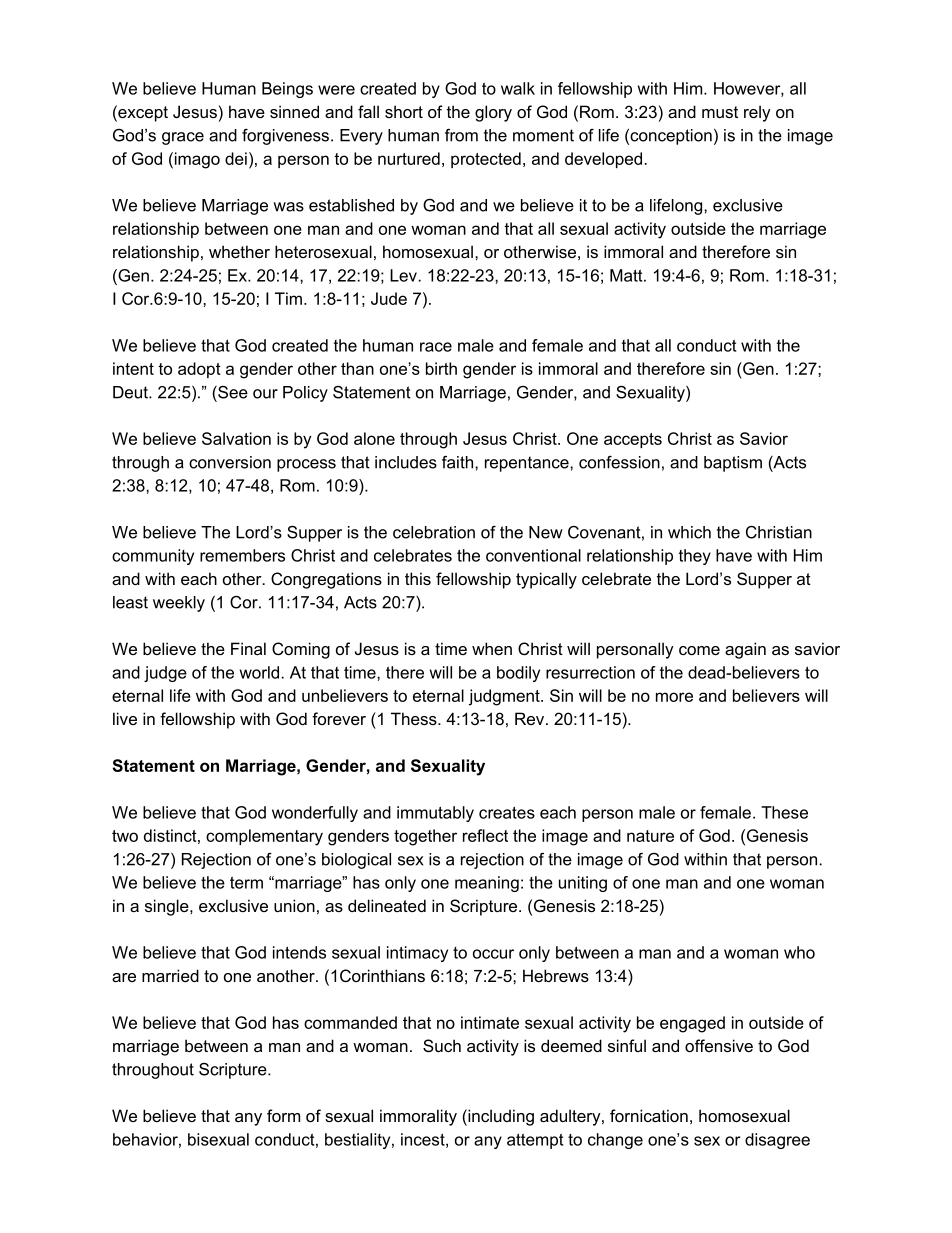 This screenshot has width=952, height=1233. I want to click on fornication, so click(649, 1115).
